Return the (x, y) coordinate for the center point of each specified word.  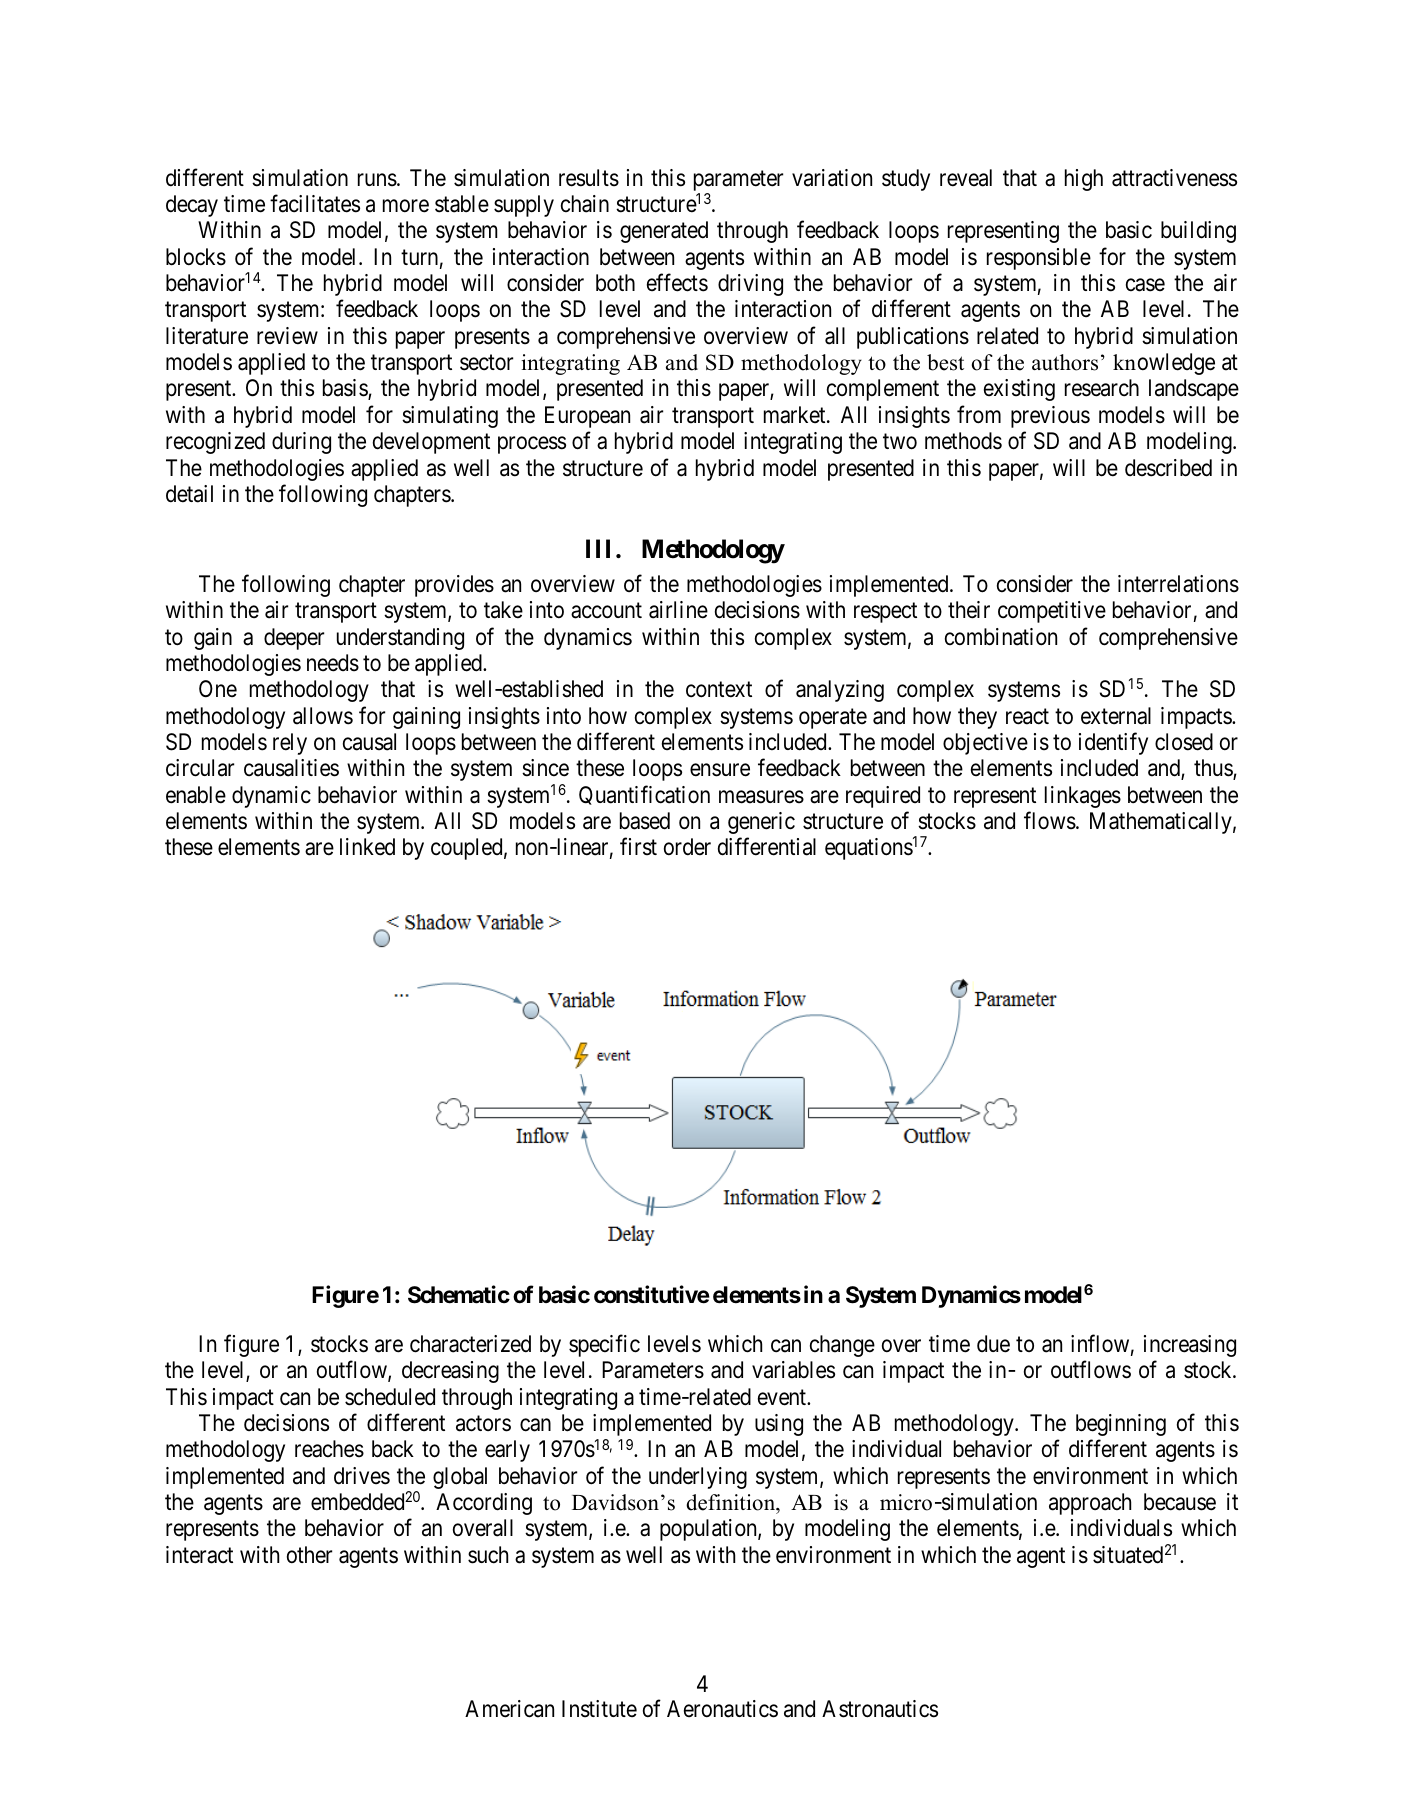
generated (664, 232)
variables (793, 1370)
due (993, 1344)
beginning (1121, 1425)
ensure (720, 770)
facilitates (315, 203)
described (1168, 468)
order (687, 847)
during (301, 443)
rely (290, 744)
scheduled (390, 1397)
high (1084, 180)
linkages (1083, 797)
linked (367, 847)
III (598, 548)
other (309, 1554)
